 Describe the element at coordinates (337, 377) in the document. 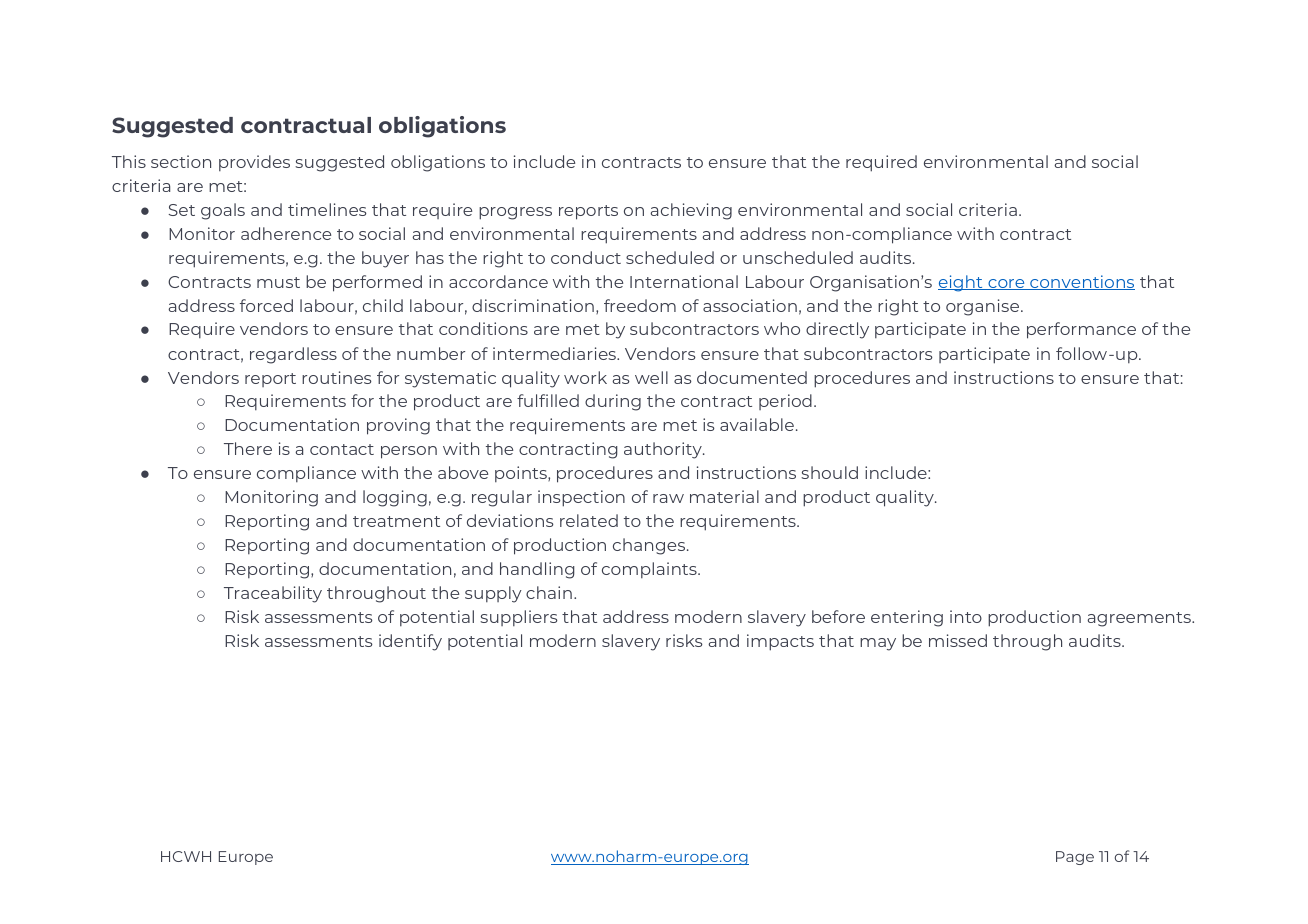

I see `routines` at that location.
